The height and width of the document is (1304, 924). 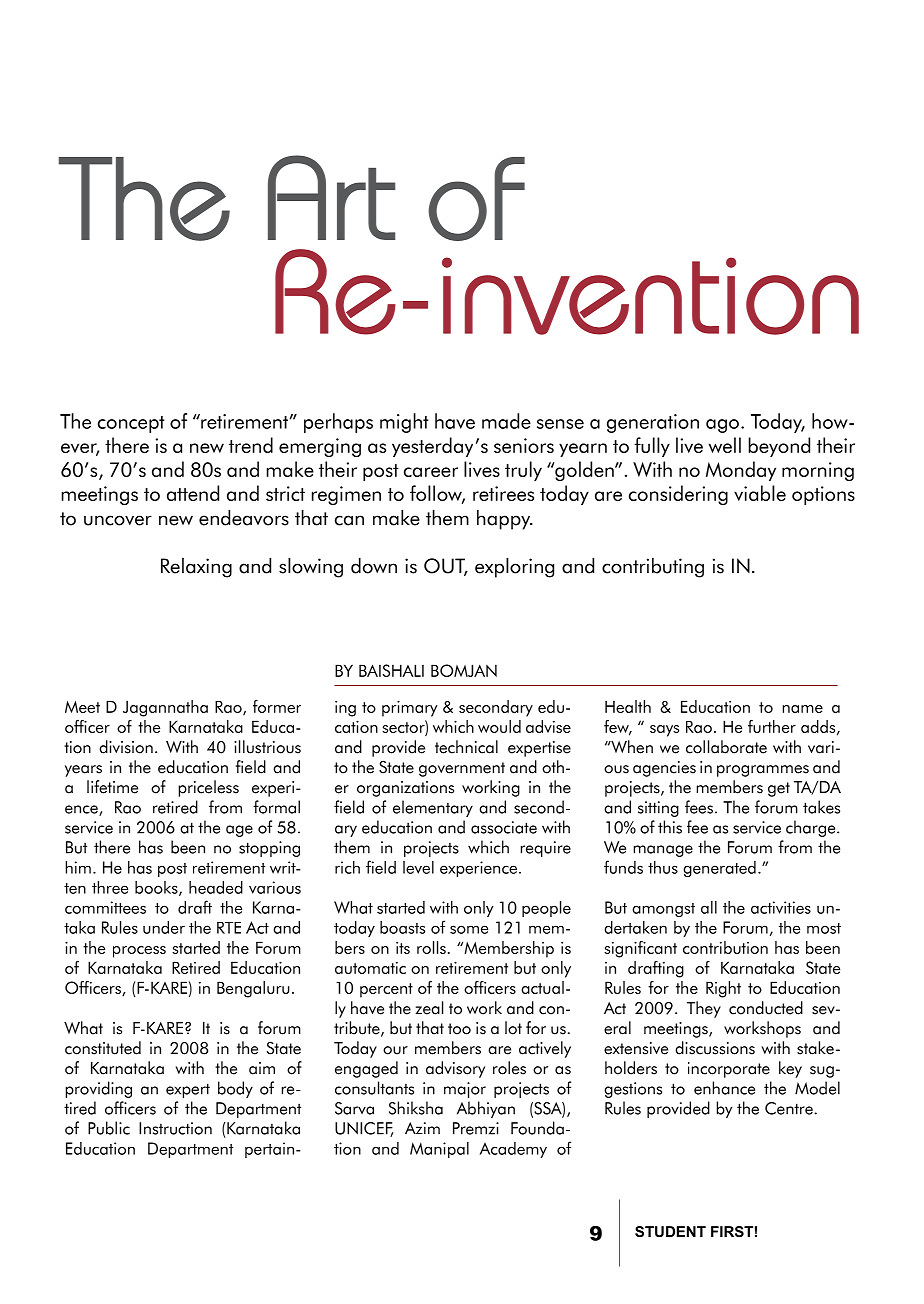 I want to click on some, so click(x=469, y=929).
